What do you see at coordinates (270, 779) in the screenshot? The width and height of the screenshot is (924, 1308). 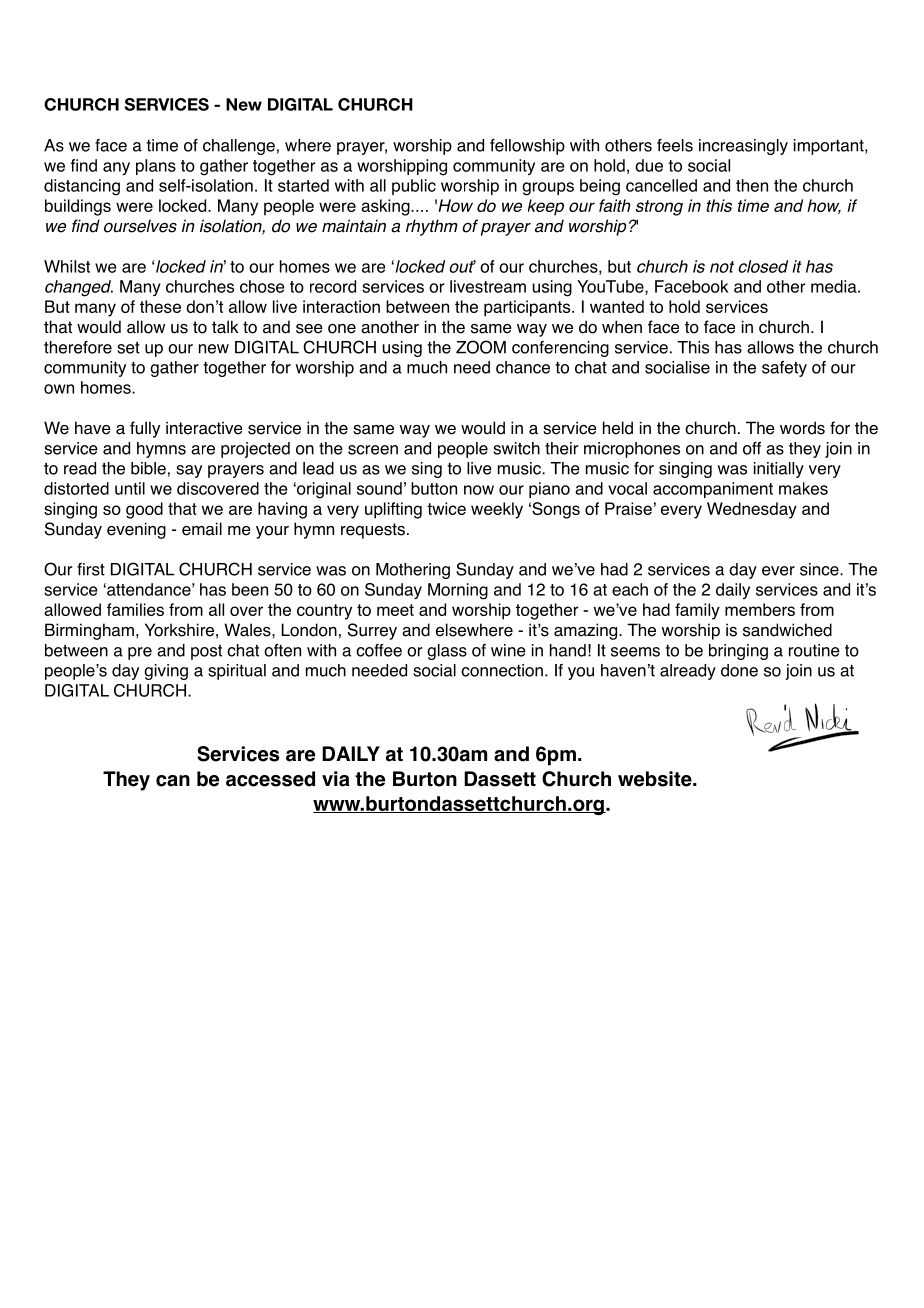 I see `accessed` at bounding box center [270, 779].
